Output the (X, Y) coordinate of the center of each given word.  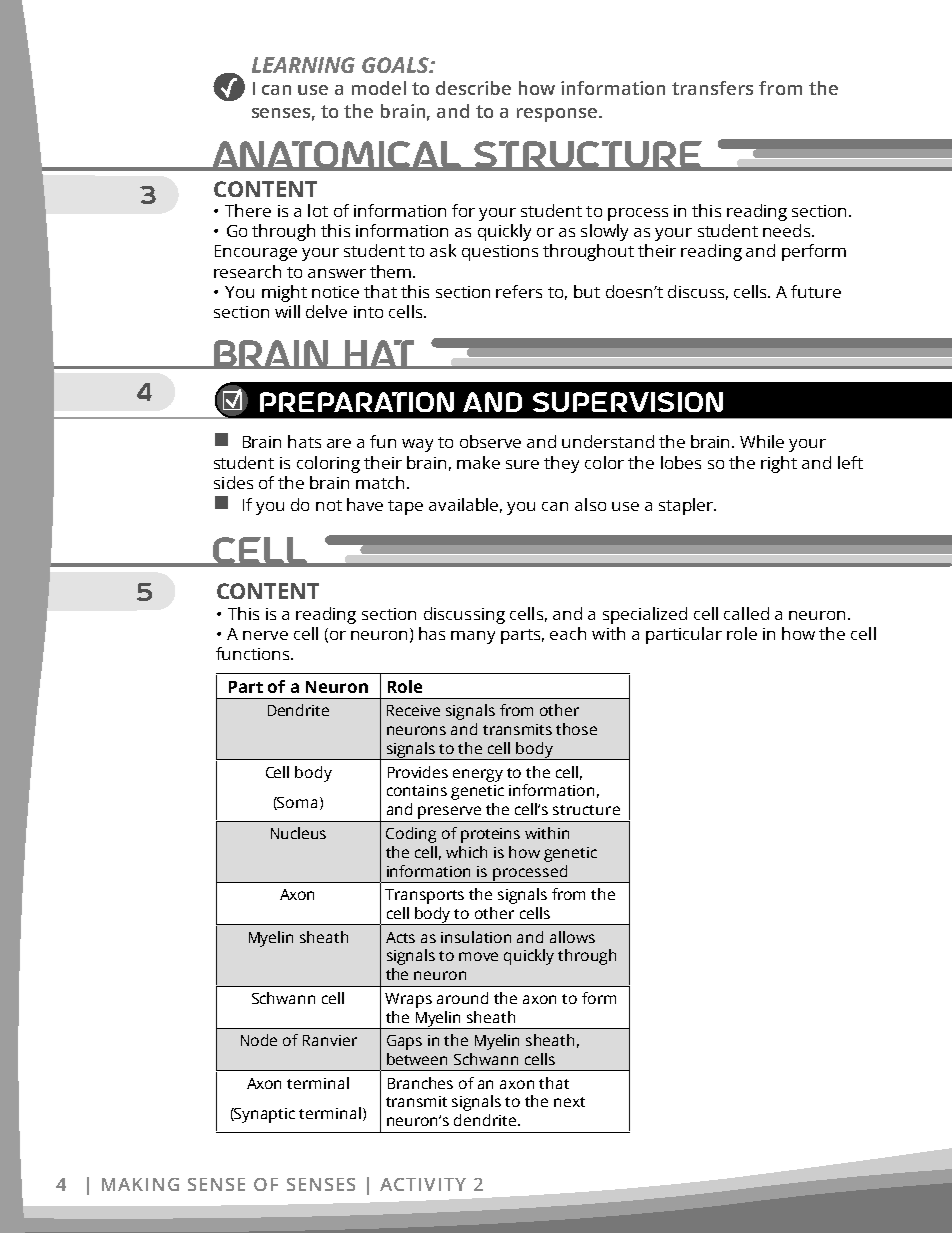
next (569, 1102)
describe (473, 88)
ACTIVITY (423, 1184)
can (276, 90)
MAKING (140, 1184)
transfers (712, 88)
